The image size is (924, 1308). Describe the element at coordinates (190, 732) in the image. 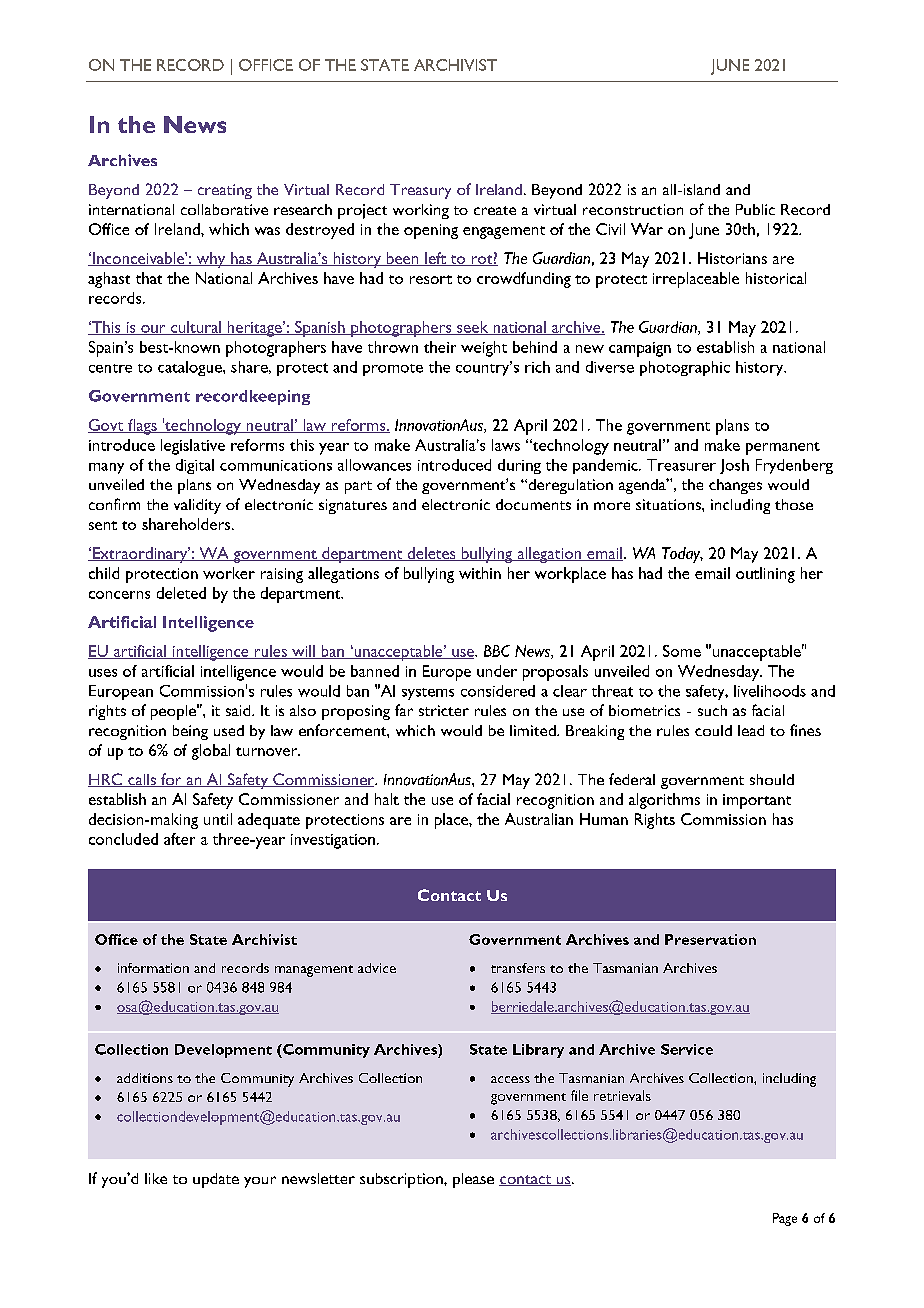

I see `being` at that location.
